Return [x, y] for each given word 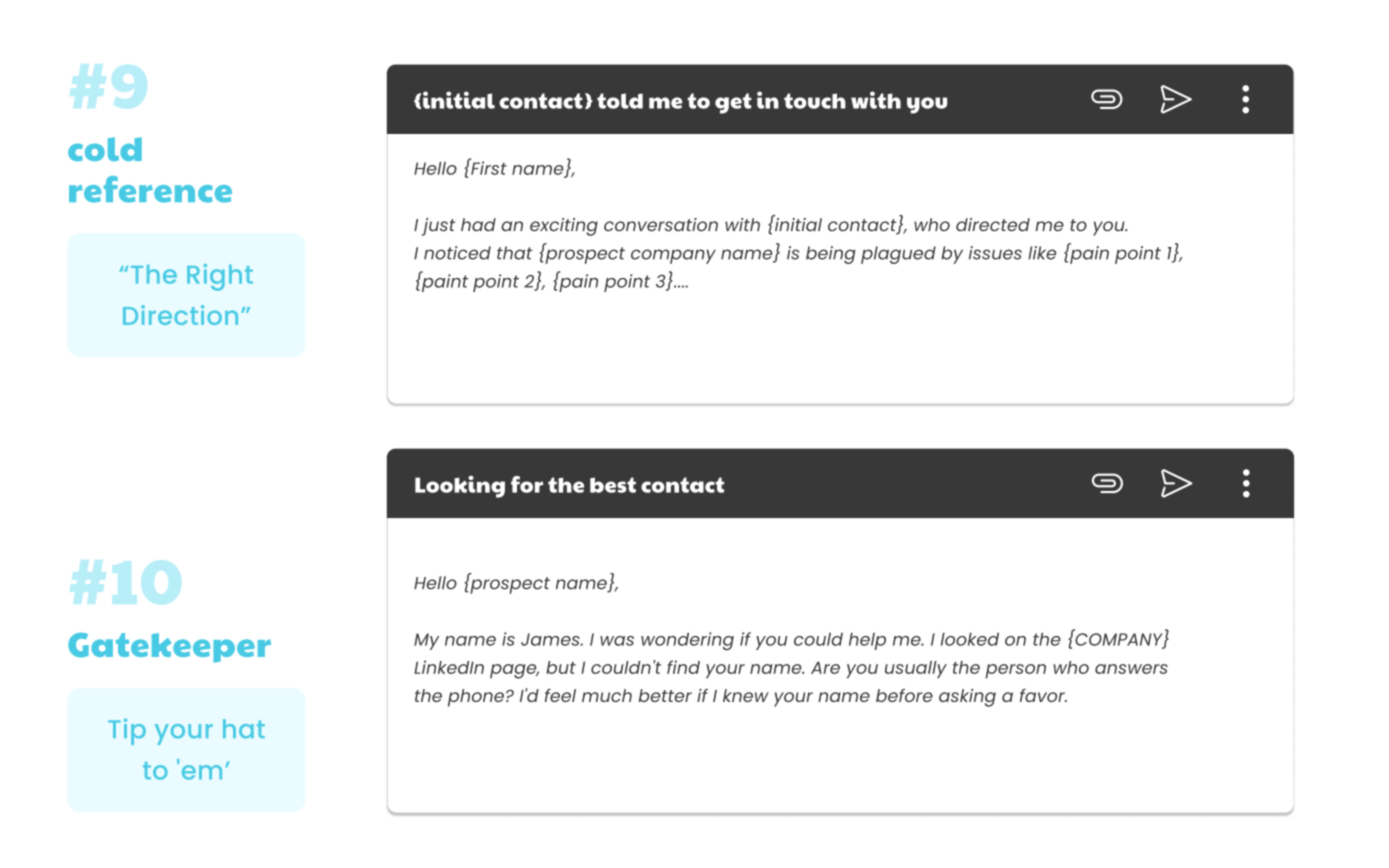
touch [815, 101]
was [617, 641]
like [1042, 253]
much [607, 695]
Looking [460, 486]
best [613, 485]
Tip [127, 731]
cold [105, 149]
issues [995, 253]
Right [220, 277]
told [620, 101]
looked [970, 639]
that [515, 253]
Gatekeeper [169, 648]
